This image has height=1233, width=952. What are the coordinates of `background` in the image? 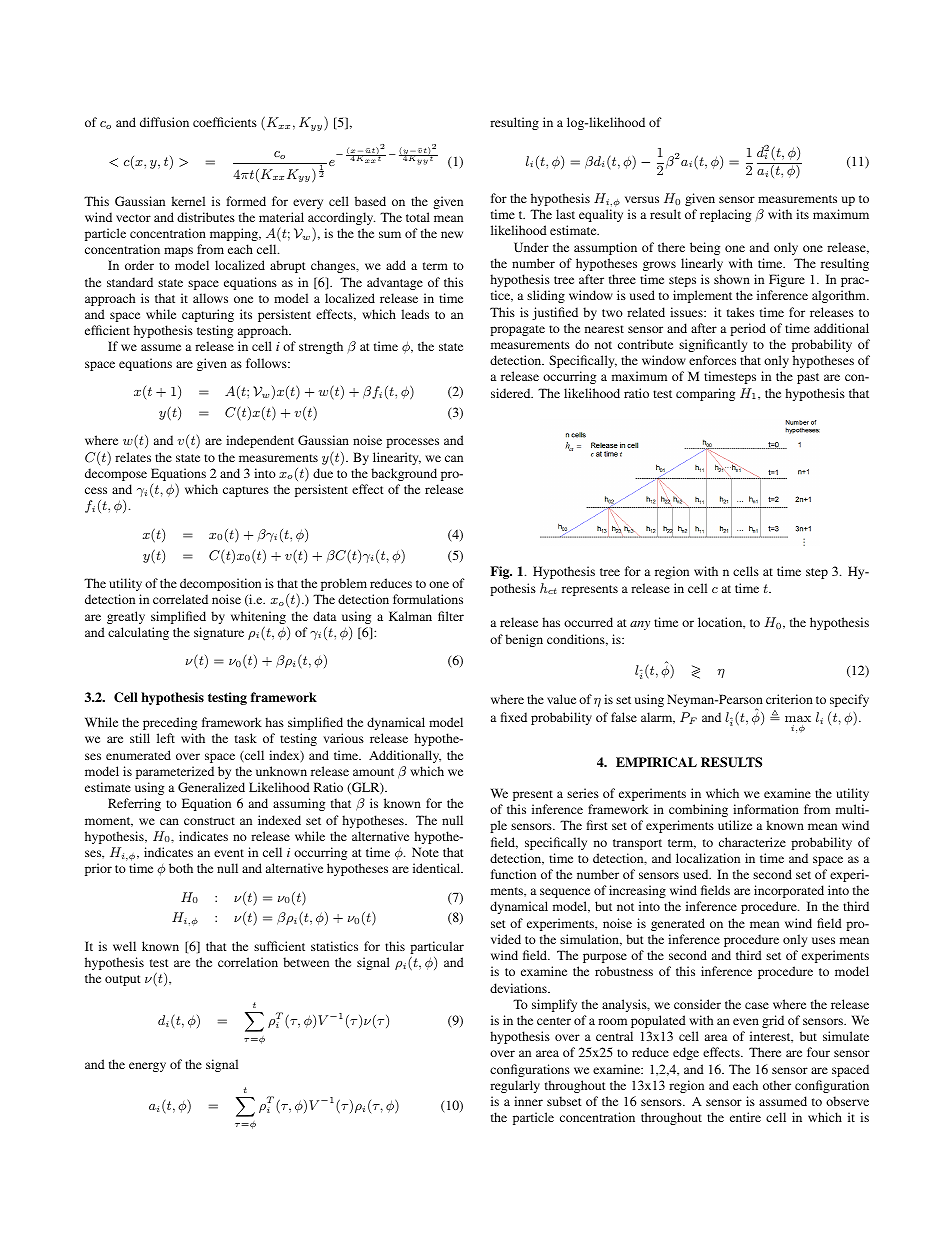 It's located at (404, 474).
